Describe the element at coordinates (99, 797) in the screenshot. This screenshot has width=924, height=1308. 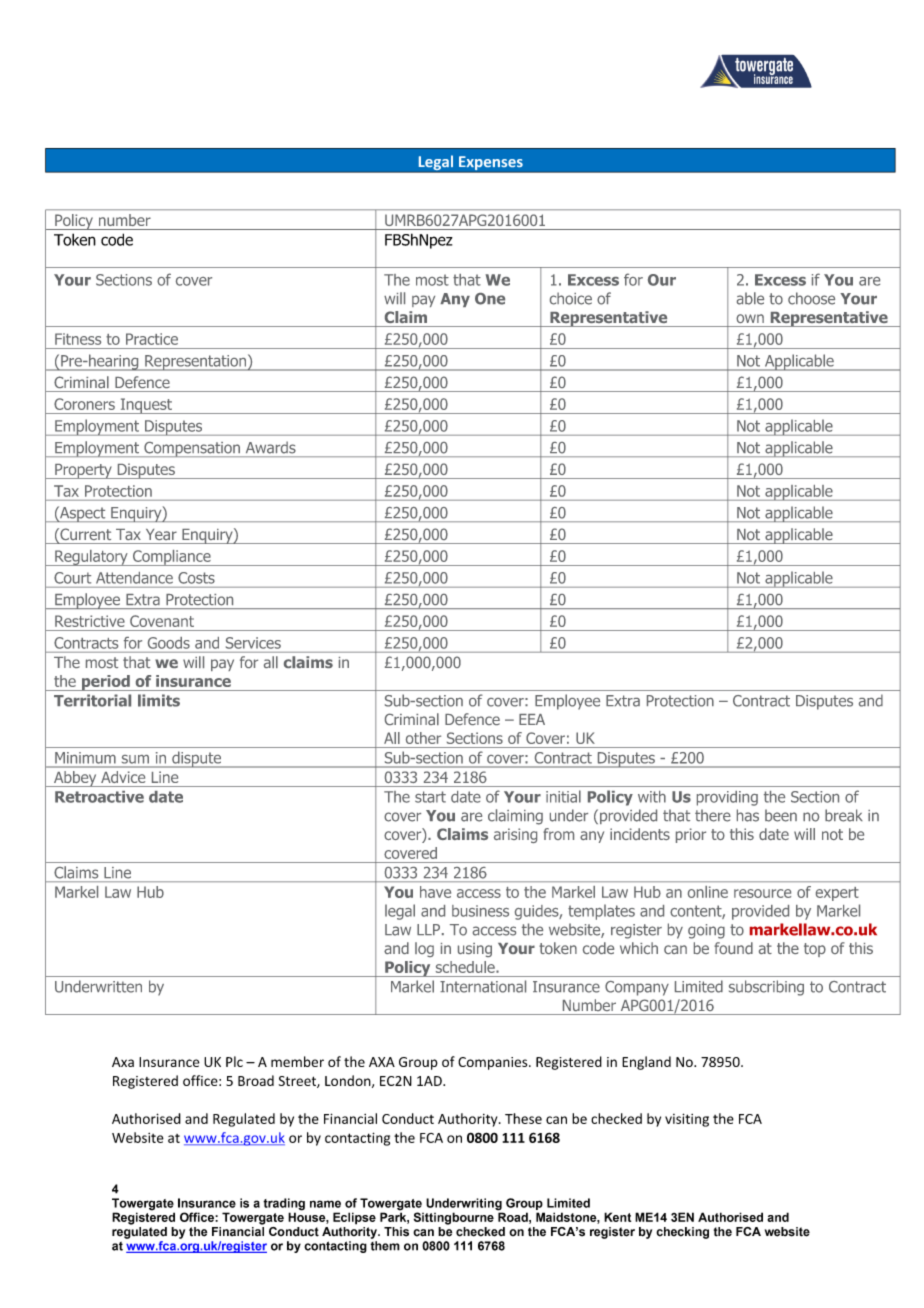
I see `Retroactive` at that location.
